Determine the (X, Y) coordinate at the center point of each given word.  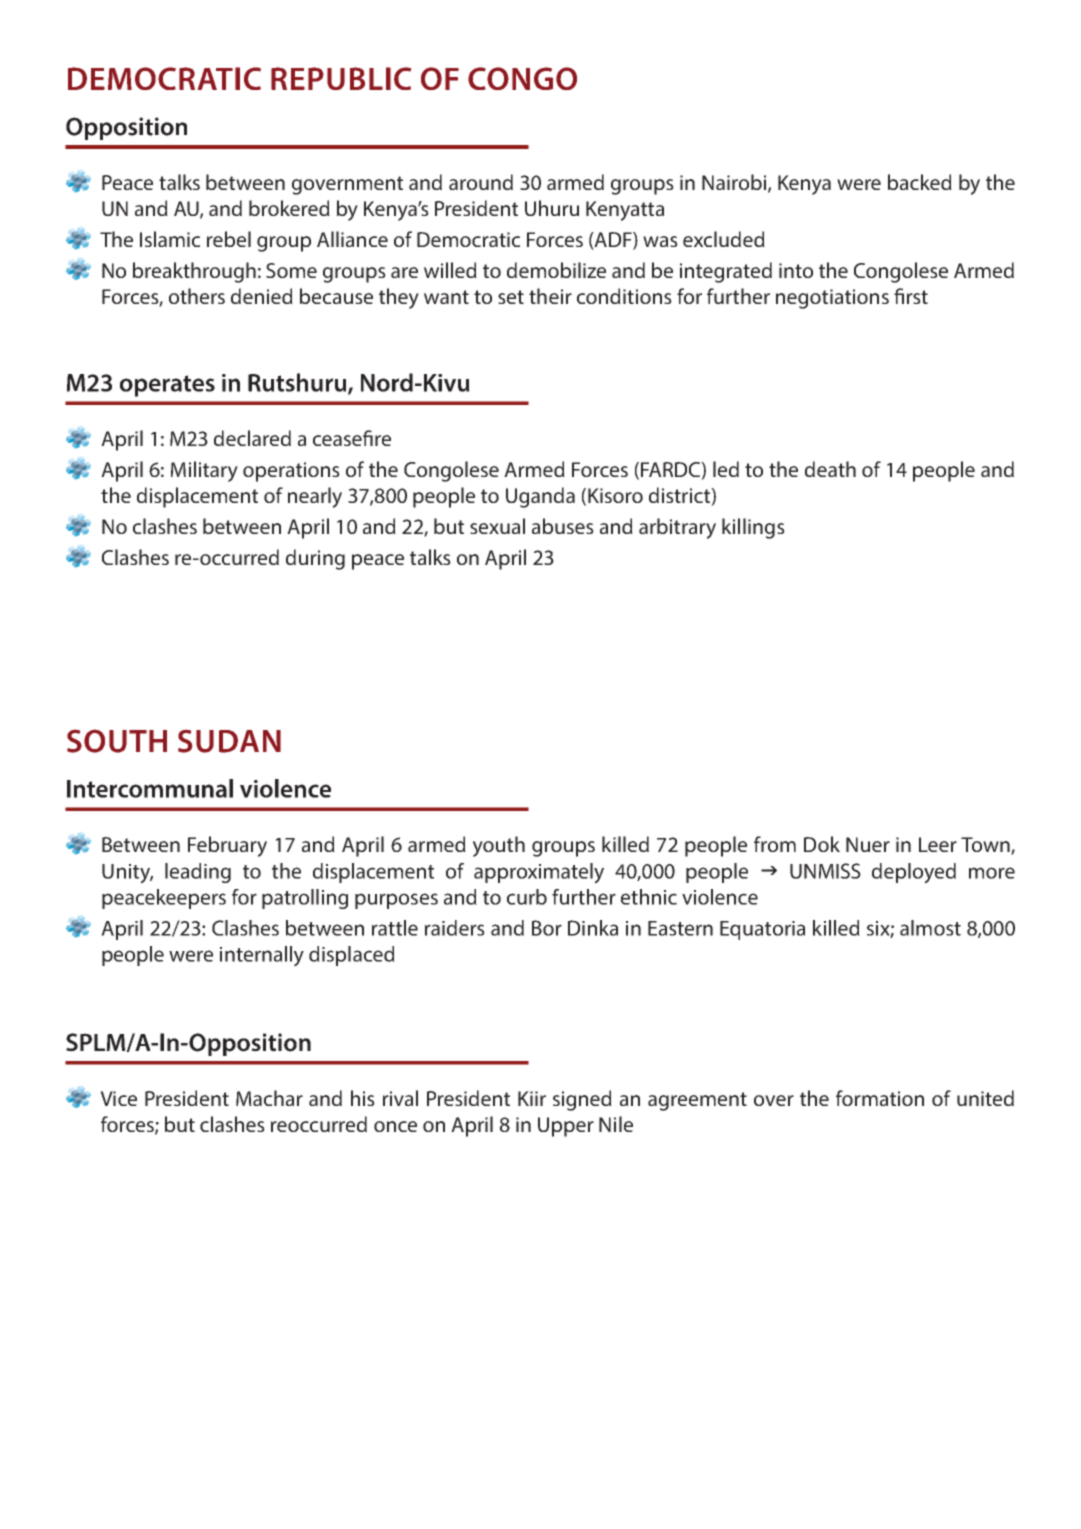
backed (920, 182)
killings (753, 528)
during (315, 559)
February (227, 846)
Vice (118, 1098)
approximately (539, 873)
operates (167, 386)
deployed (914, 873)
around (481, 182)
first (911, 296)
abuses (563, 526)
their (550, 296)
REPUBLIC (341, 78)
